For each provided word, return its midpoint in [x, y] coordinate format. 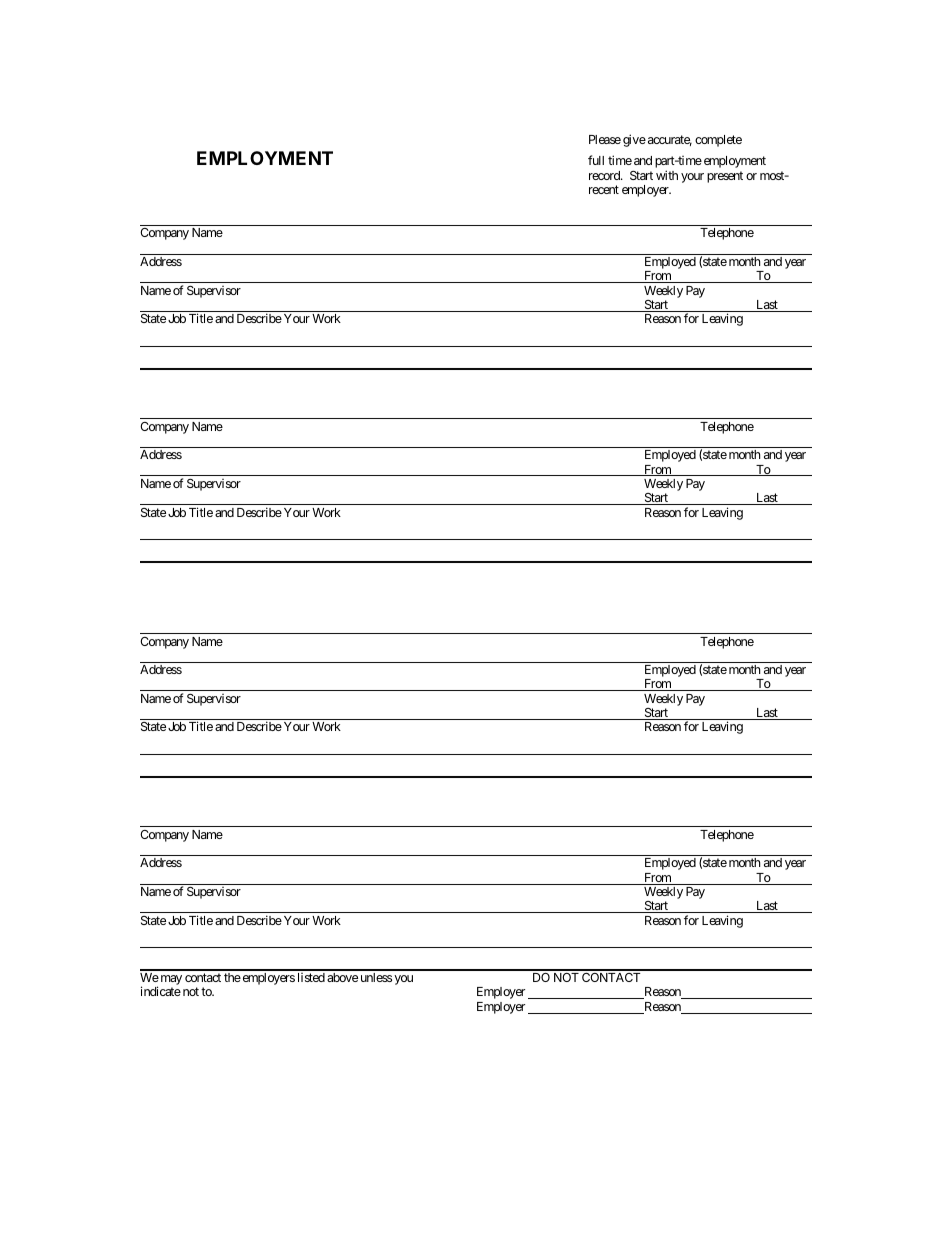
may [170, 981]
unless [376, 977]
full [596, 160]
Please [605, 139]
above [342, 977]
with [667, 175]
